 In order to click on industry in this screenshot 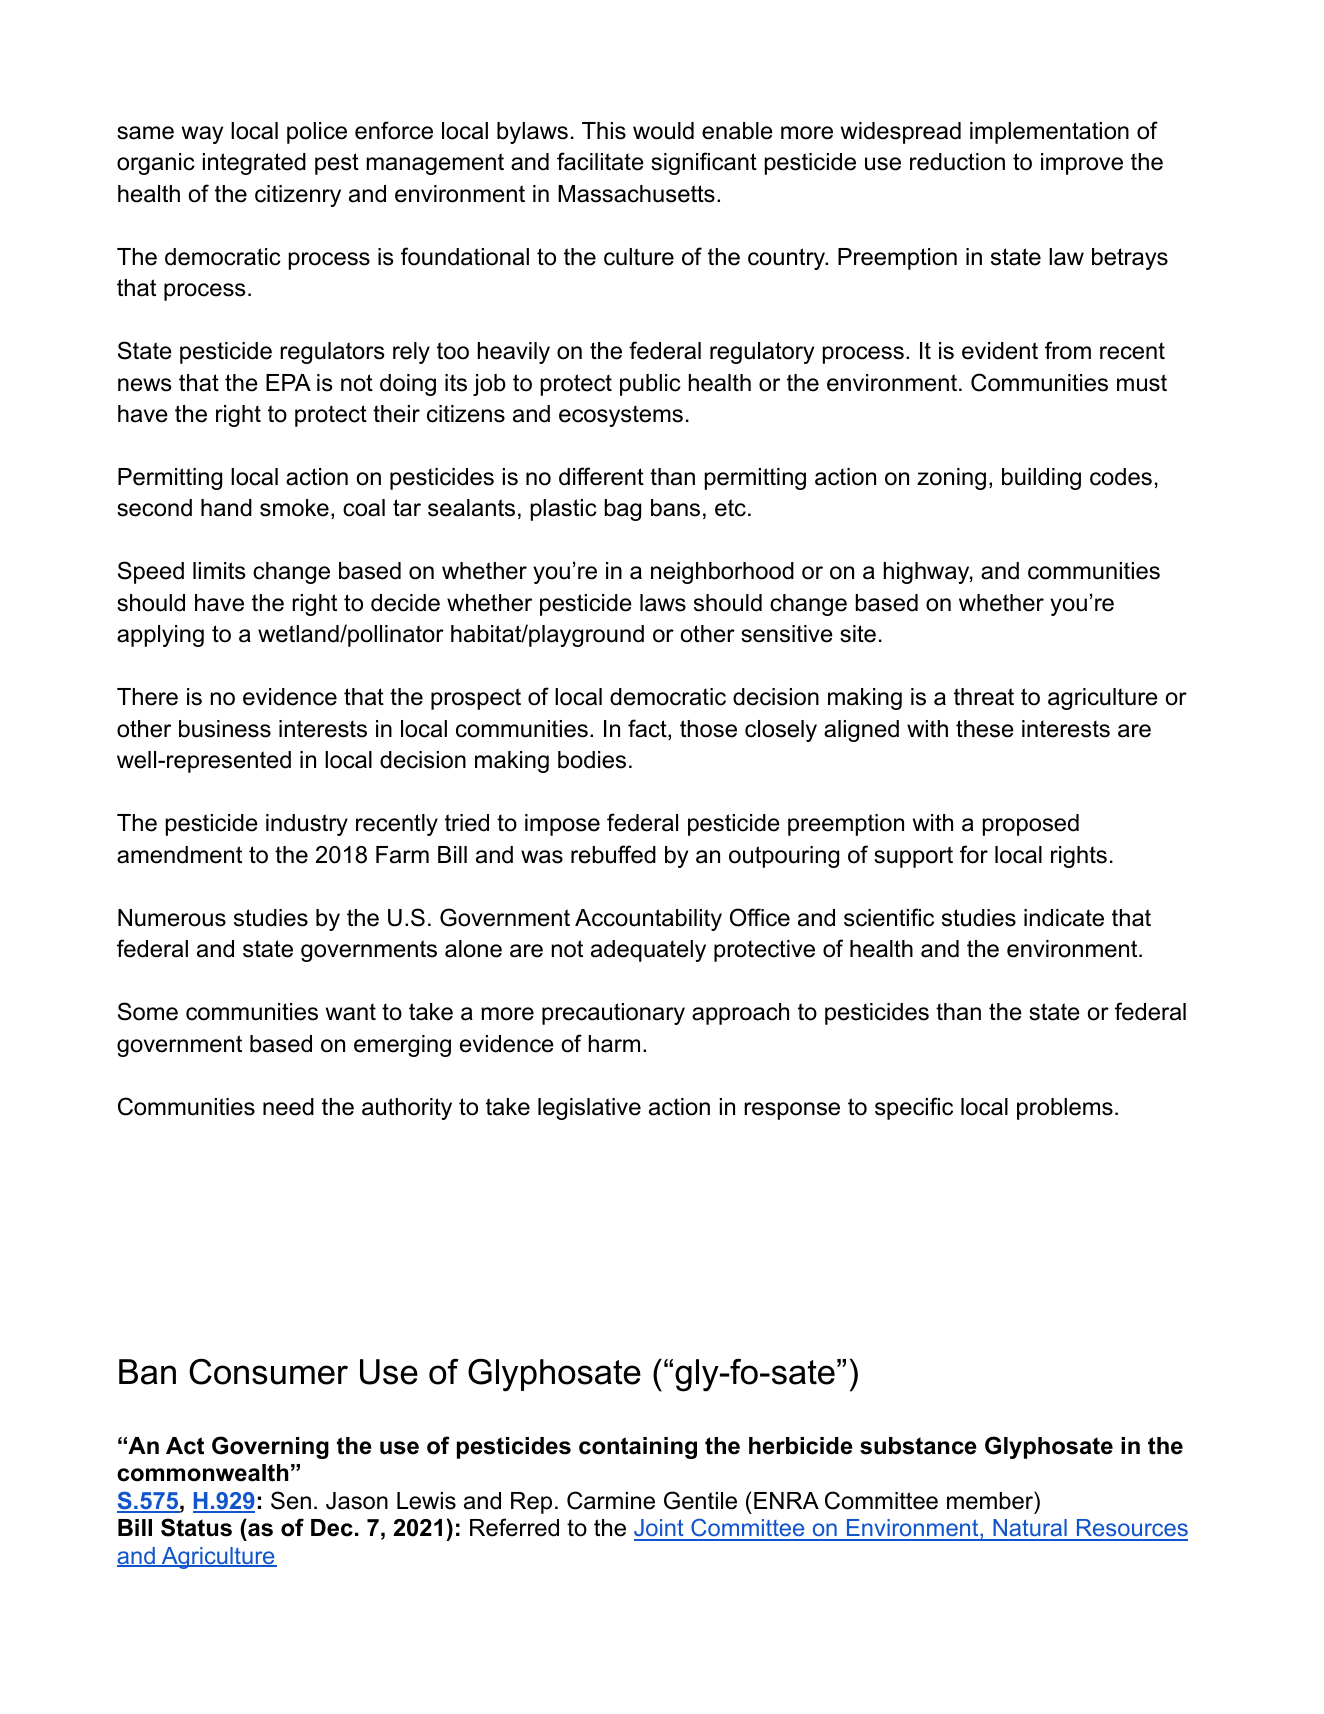, I will do `click(307, 825)`.
